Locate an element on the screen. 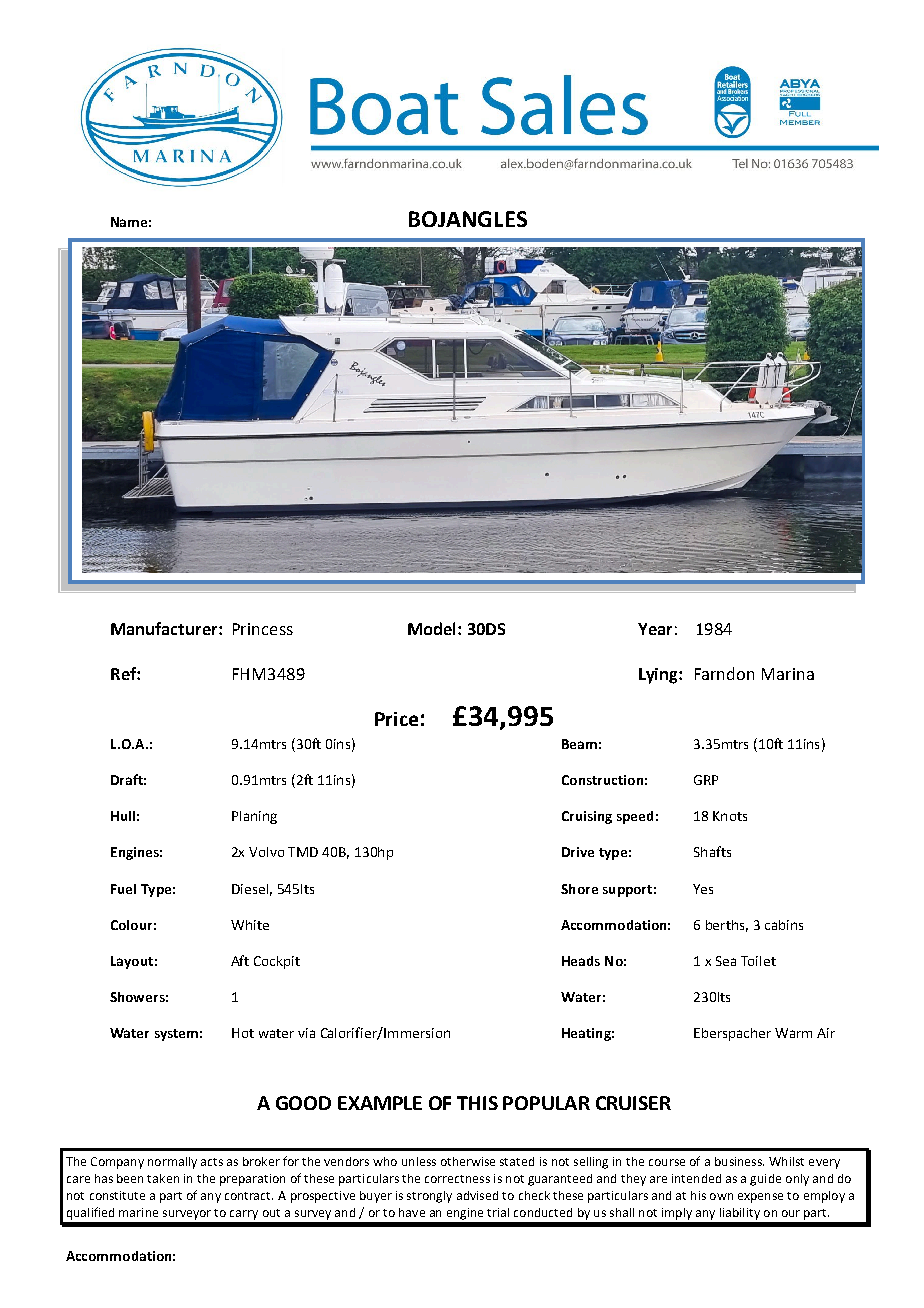  Year is located at coordinates (655, 629).
